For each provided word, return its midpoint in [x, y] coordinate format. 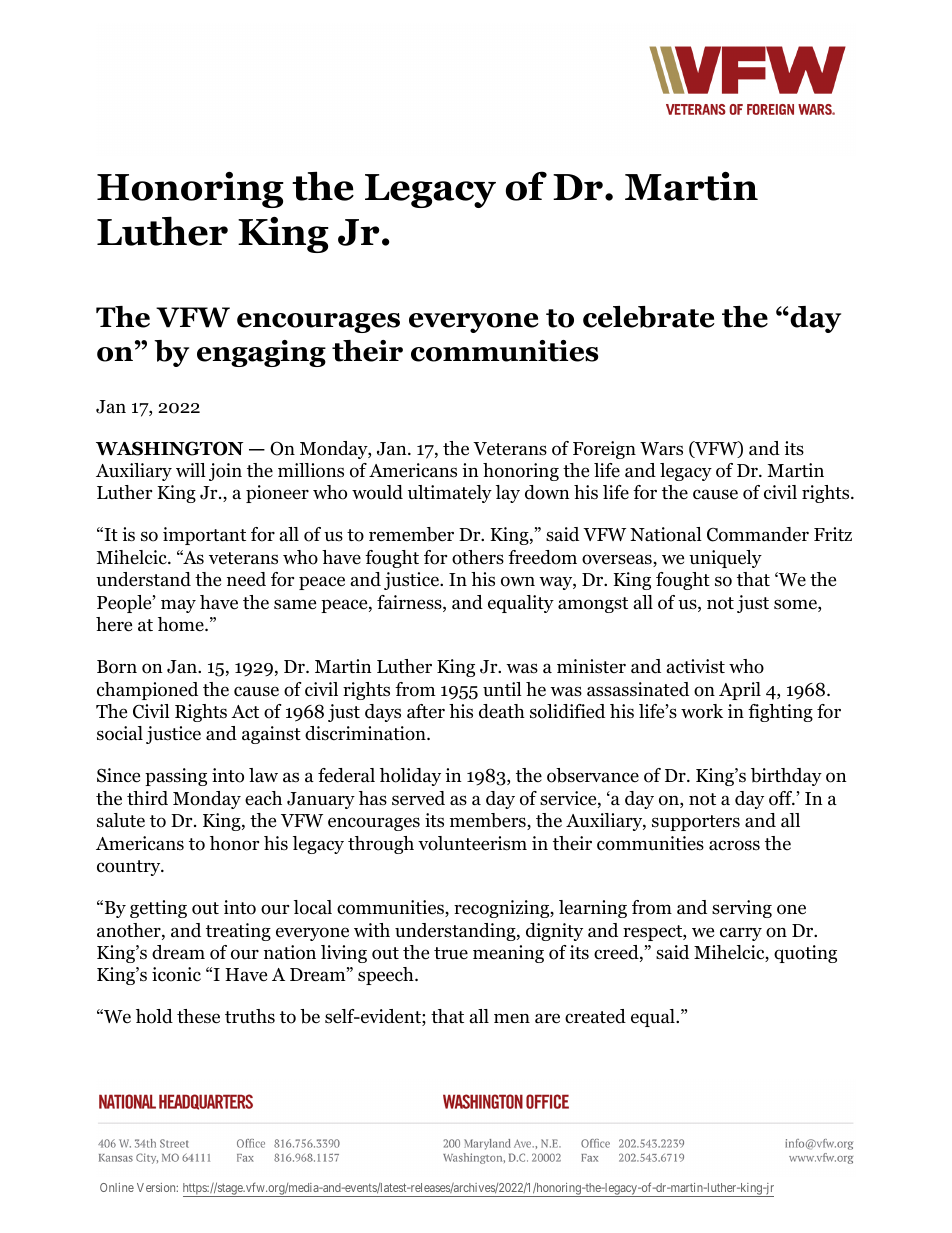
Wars [661, 449]
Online [117, 1187]
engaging [261, 353]
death [502, 711]
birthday [786, 777]
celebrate [648, 317]
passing [176, 777]
